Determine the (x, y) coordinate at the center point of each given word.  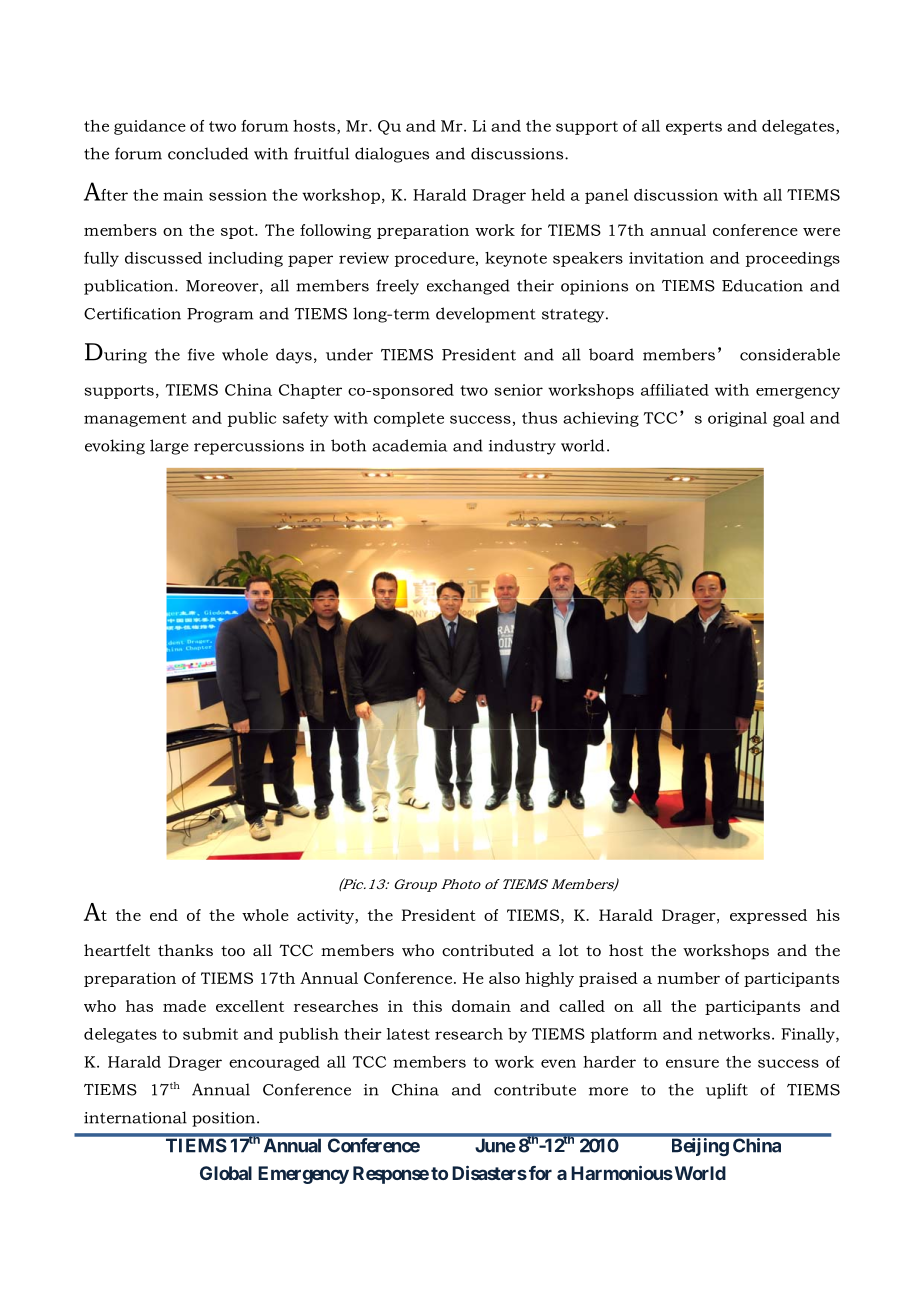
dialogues (392, 155)
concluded (208, 153)
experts (694, 128)
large (169, 447)
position (225, 1119)
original (737, 419)
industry (522, 447)
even (558, 1063)
